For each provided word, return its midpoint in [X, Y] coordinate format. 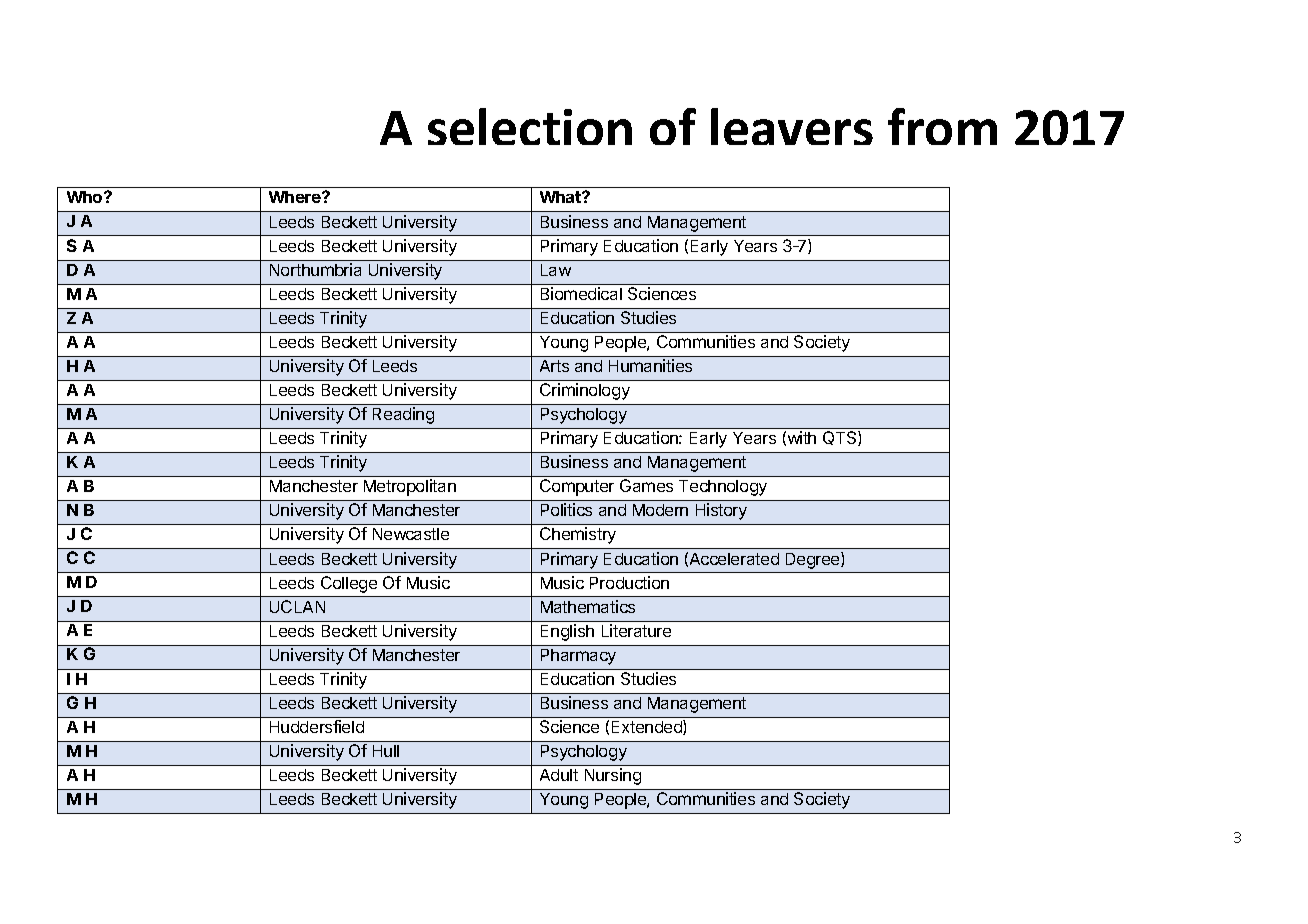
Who [86, 197]
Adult [559, 775]
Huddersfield [317, 726]
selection [530, 126]
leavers [792, 126]
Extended [648, 727]
